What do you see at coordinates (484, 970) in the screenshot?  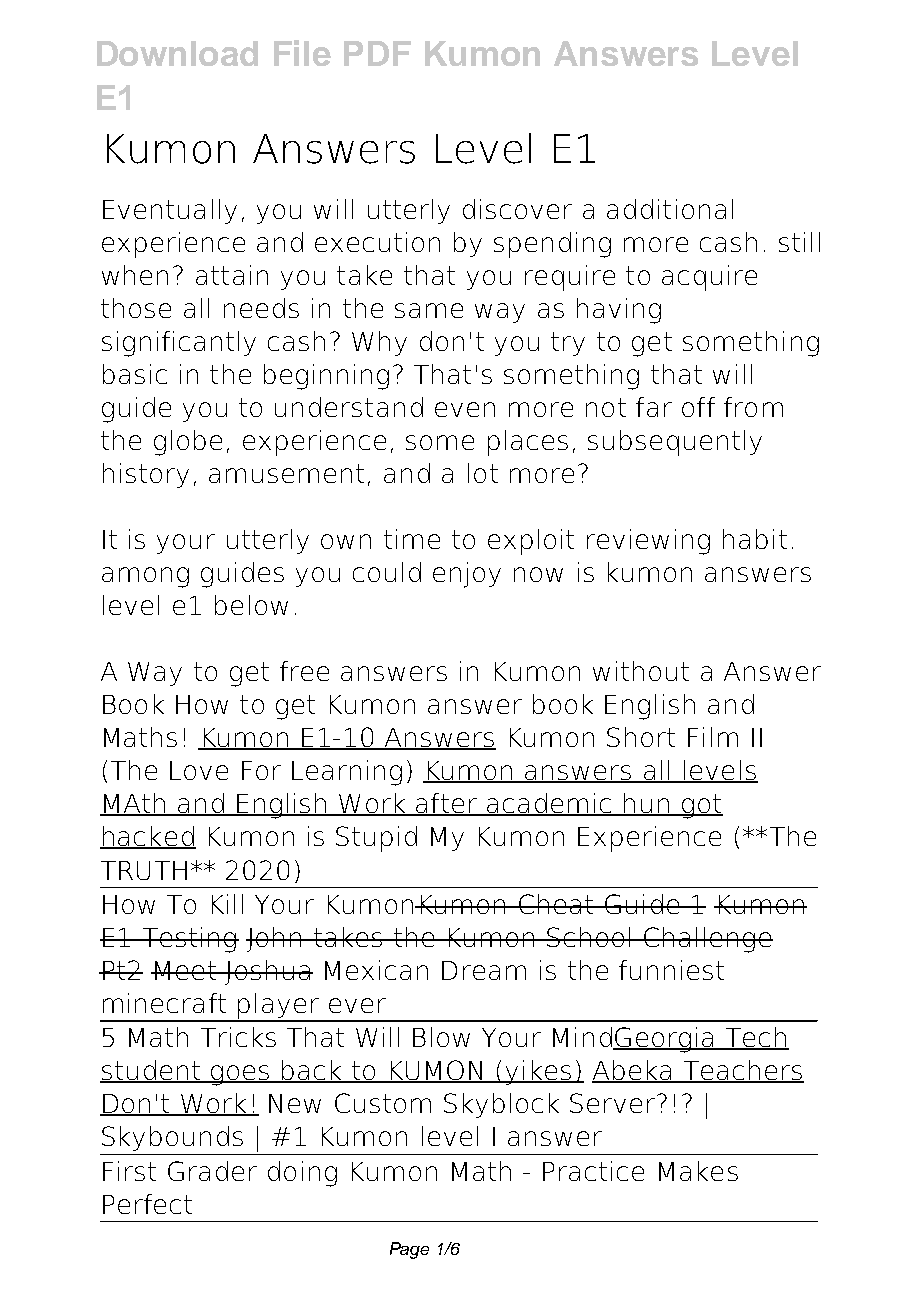 I see `Dream` at bounding box center [484, 970].
